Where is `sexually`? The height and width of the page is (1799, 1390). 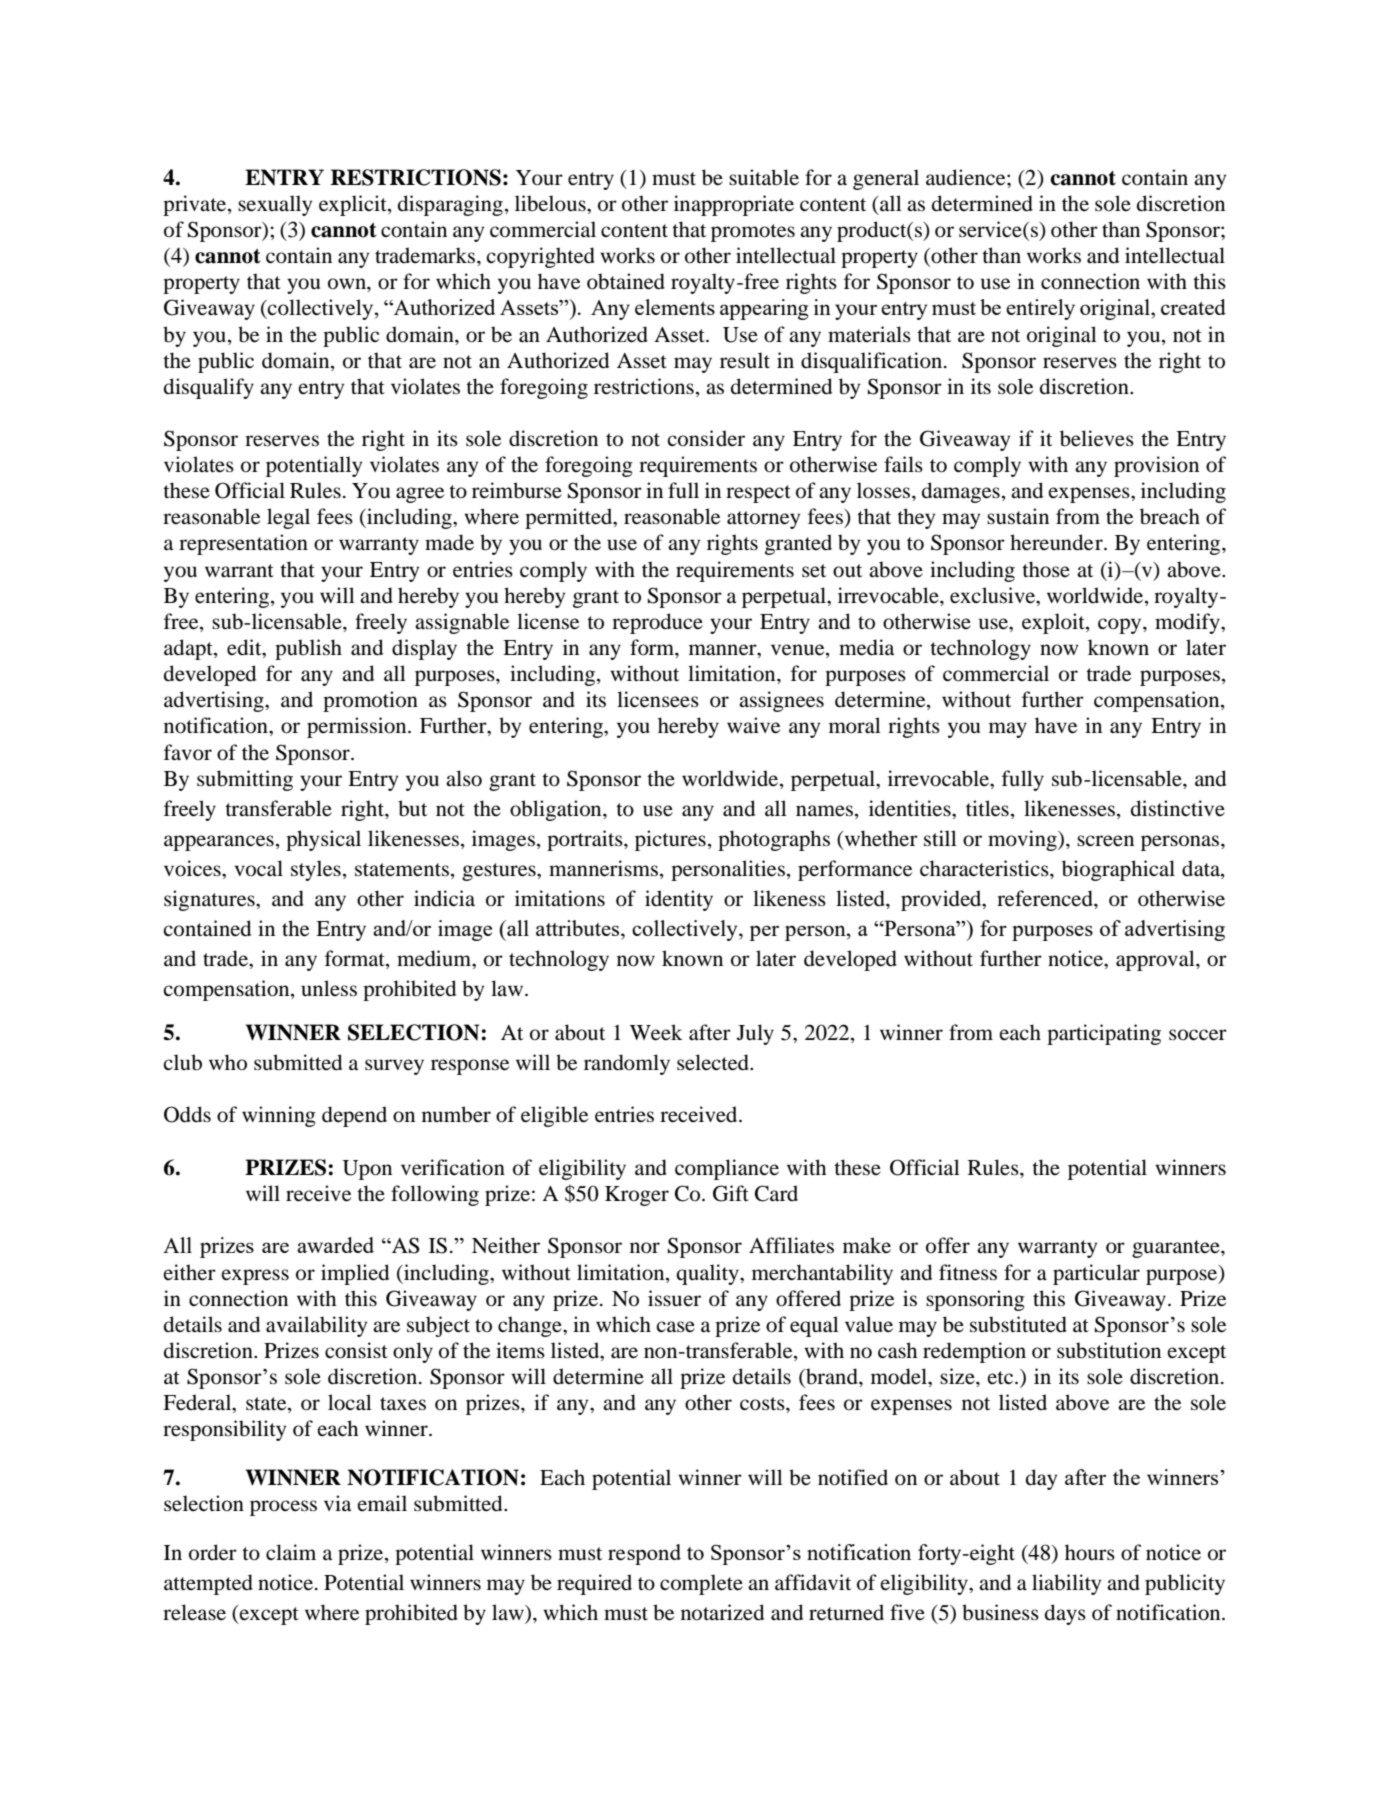
sexually is located at coordinates (275, 205).
